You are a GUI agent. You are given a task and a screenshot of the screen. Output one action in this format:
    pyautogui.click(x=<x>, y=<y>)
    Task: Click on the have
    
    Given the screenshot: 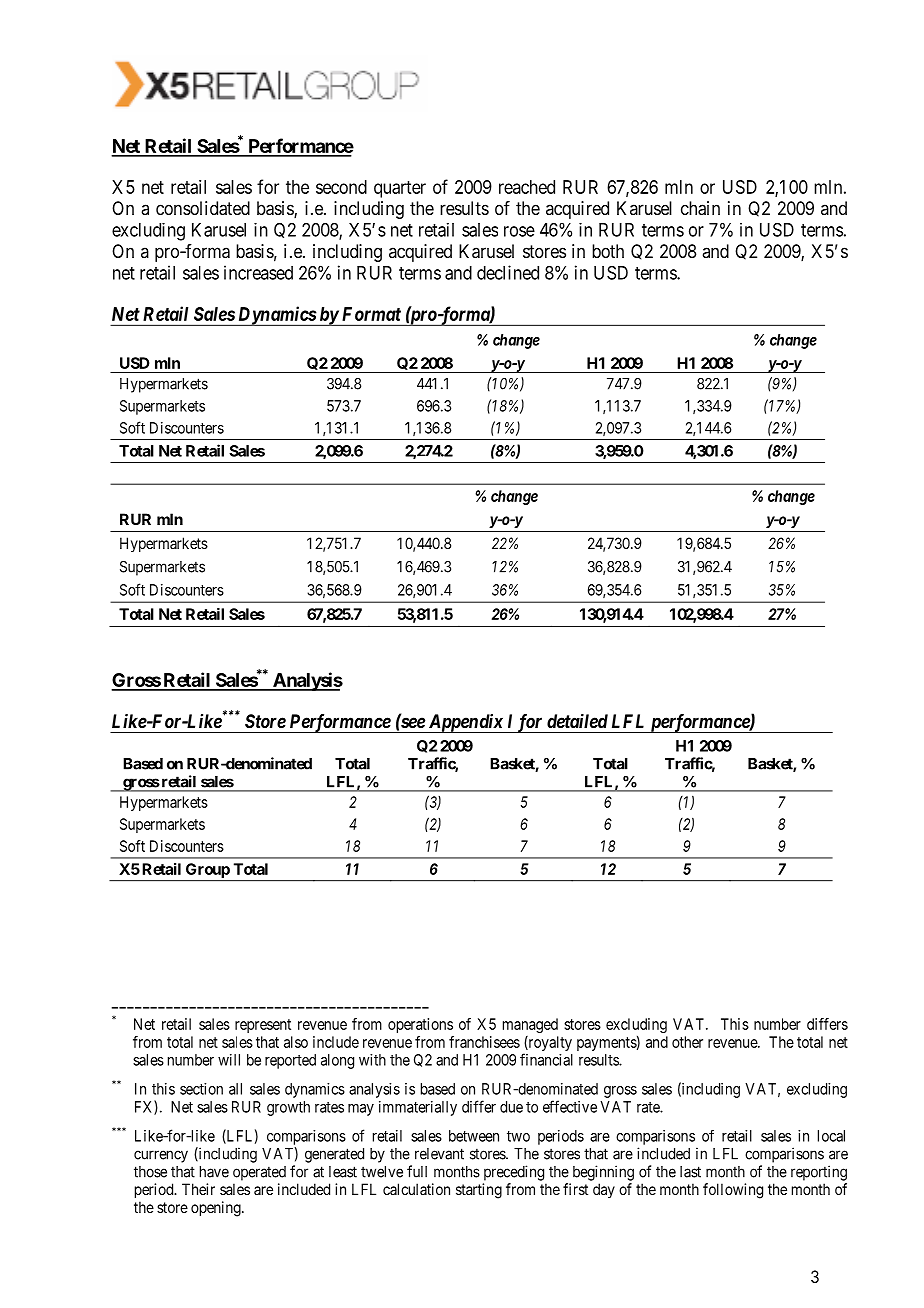 What is the action you would take?
    pyautogui.click(x=214, y=1172)
